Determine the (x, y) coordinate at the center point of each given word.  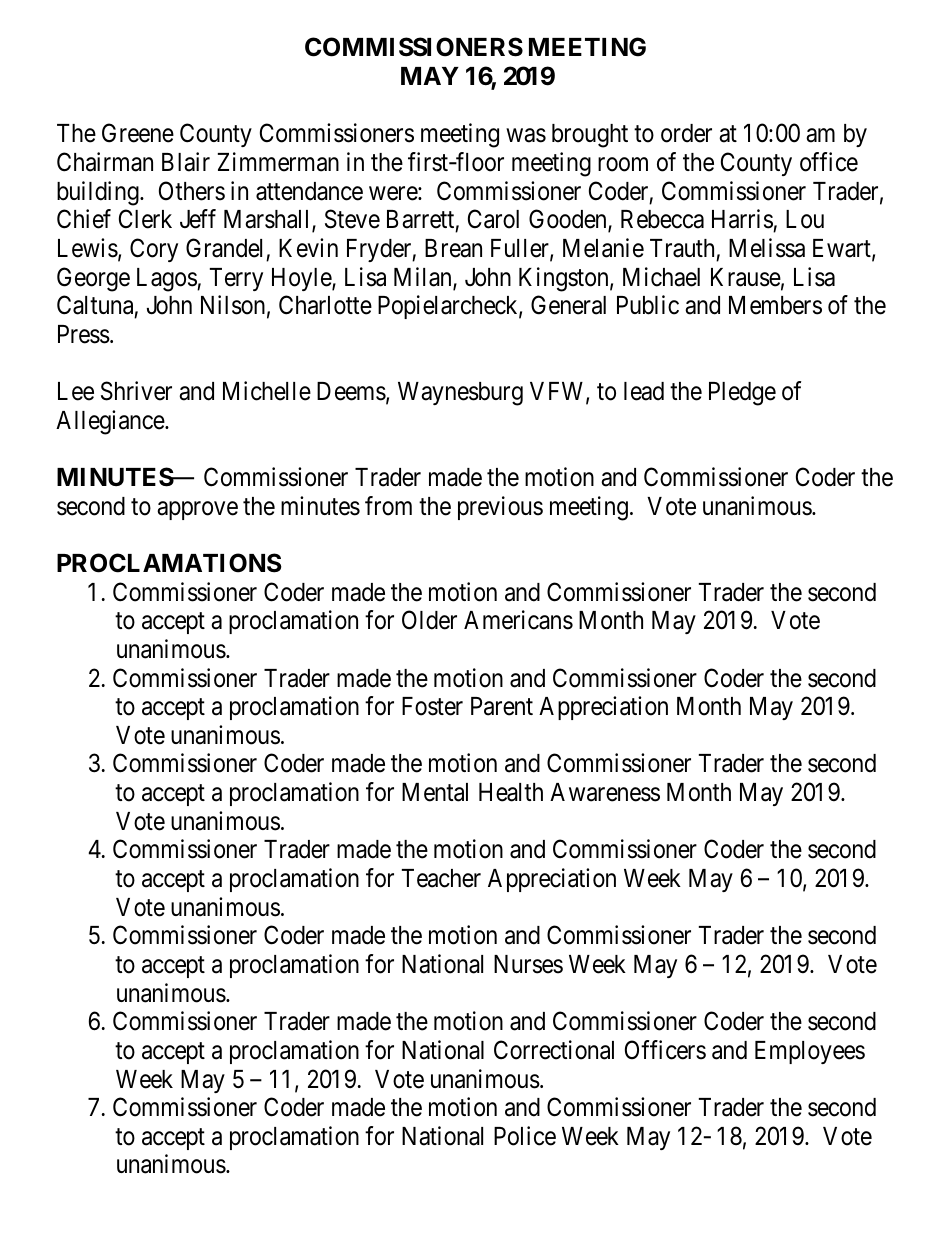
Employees (810, 1052)
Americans (518, 620)
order (686, 133)
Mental (435, 792)
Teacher (441, 878)
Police (525, 1136)
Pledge (742, 394)
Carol (493, 219)
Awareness (605, 792)
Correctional (554, 1050)
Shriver (136, 391)
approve (197, 510)
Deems (351, 391)
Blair (186, 162)
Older (429, 620)
